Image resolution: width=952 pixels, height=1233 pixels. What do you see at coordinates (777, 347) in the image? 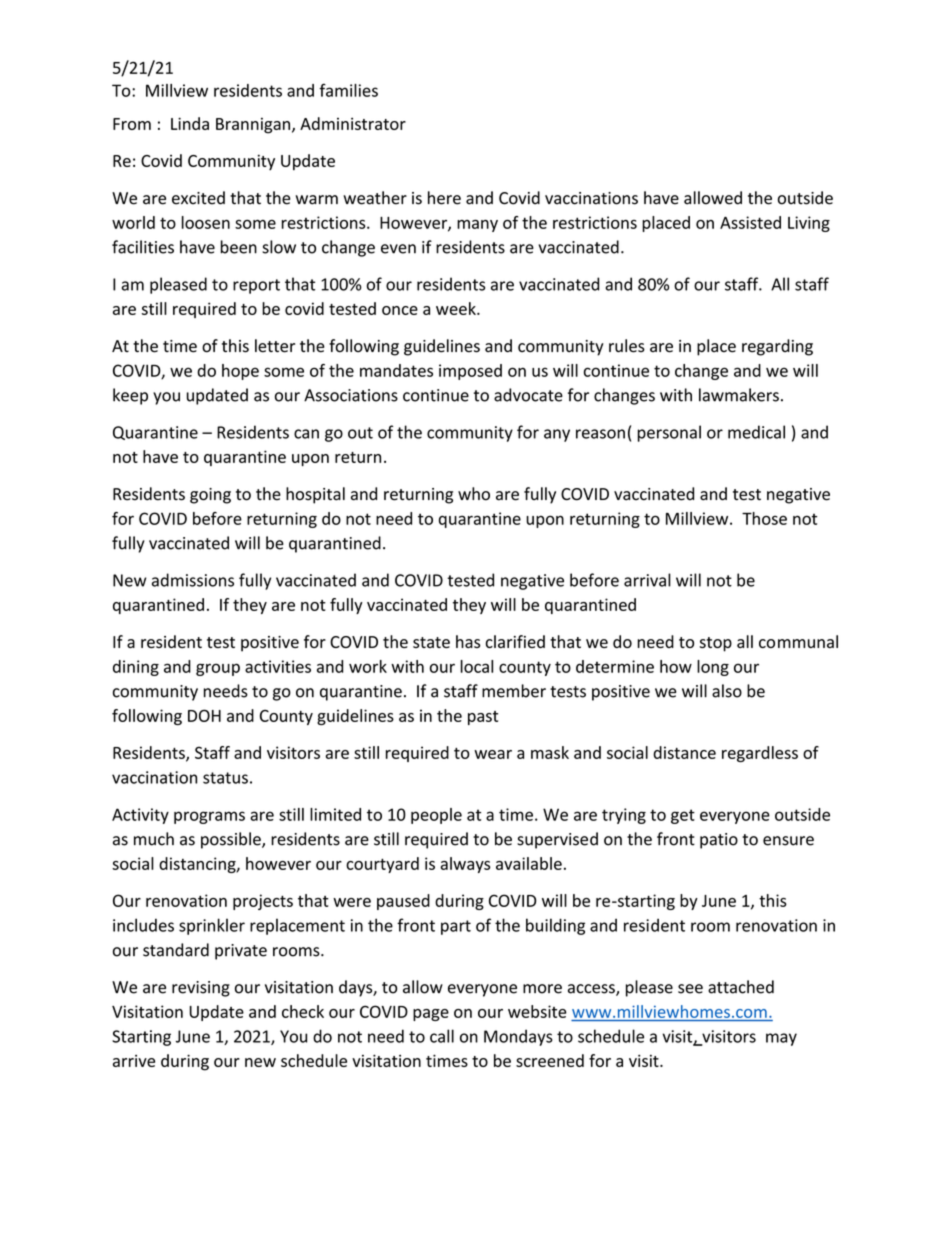
I see `regarding` at bounding box center [777, 347].
